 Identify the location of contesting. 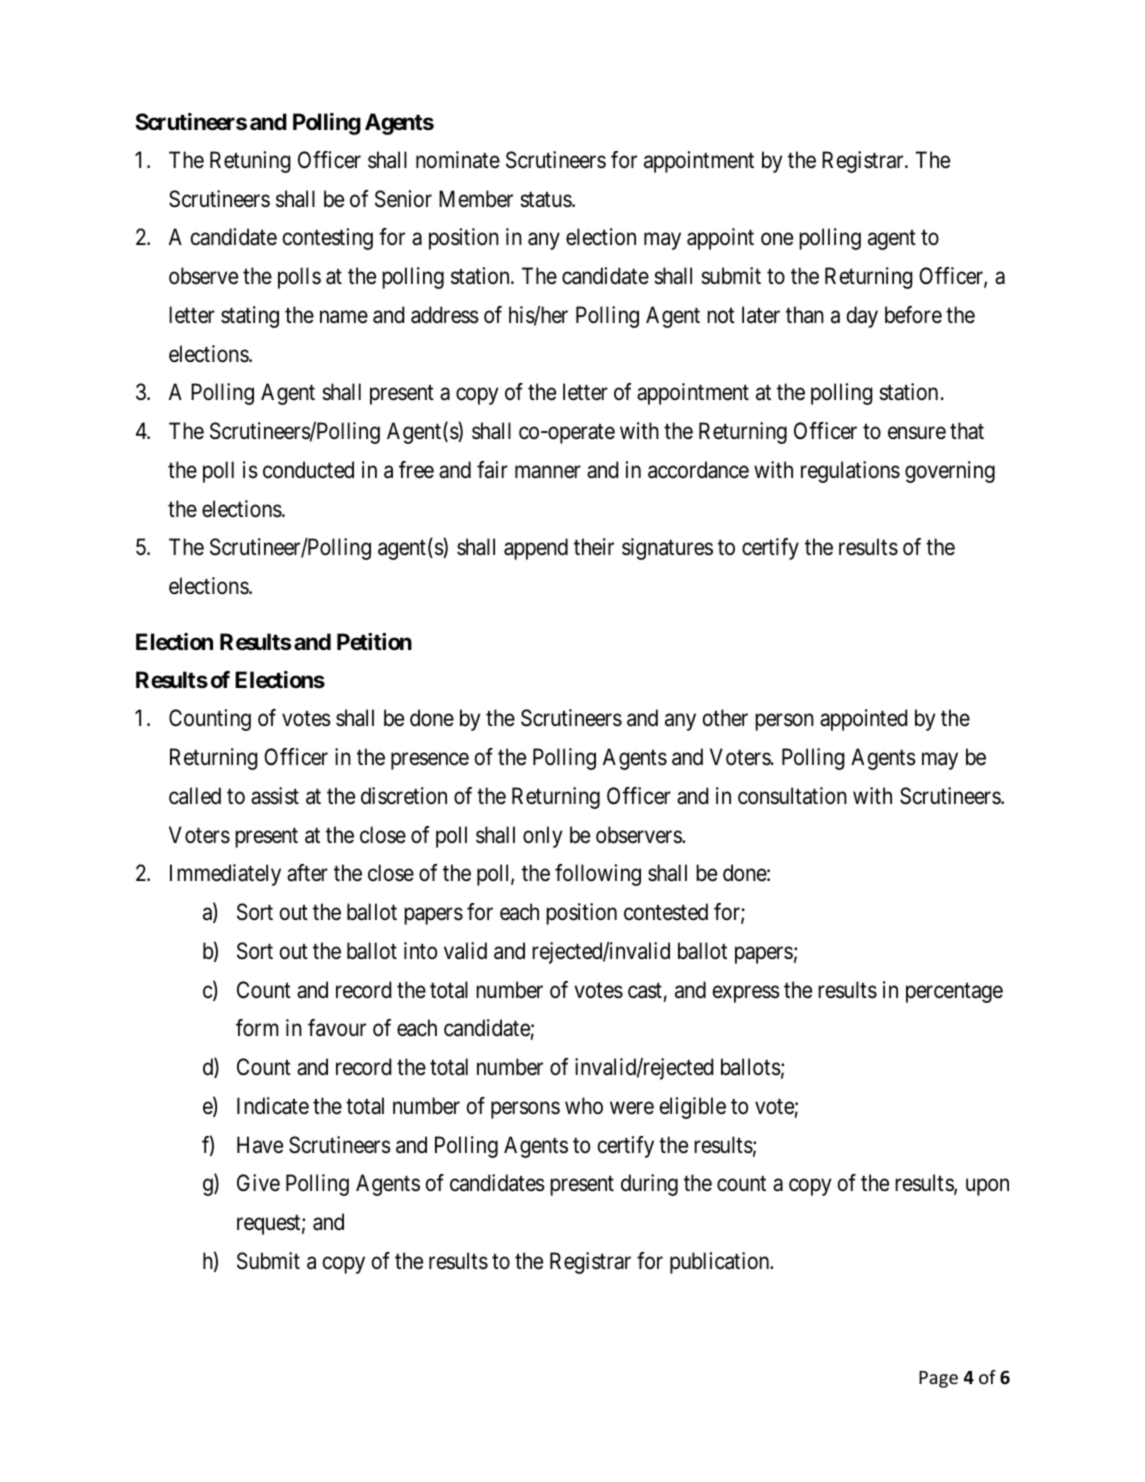
(328, 239).
